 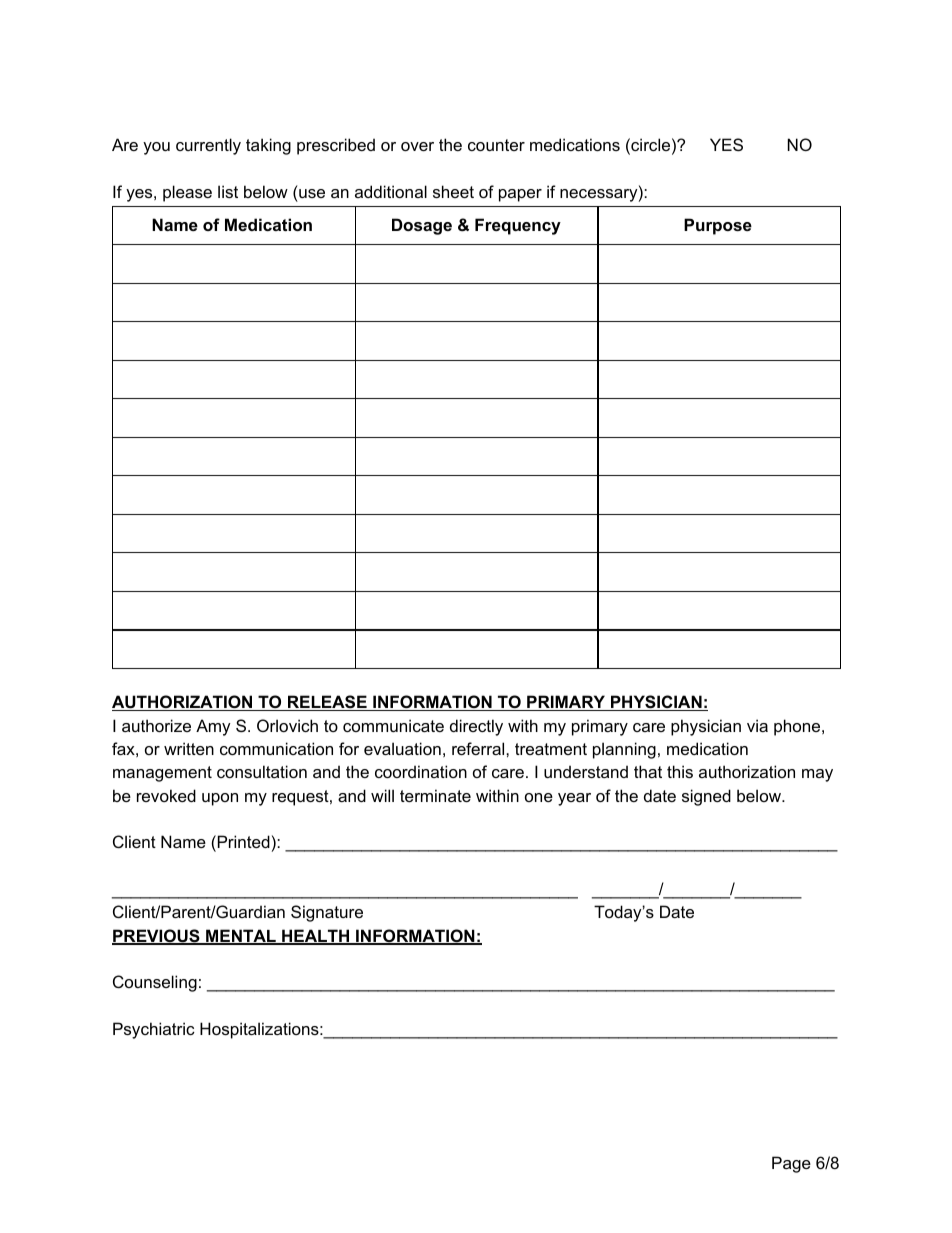 I want to click on directly, so click(x=476, y=727).
